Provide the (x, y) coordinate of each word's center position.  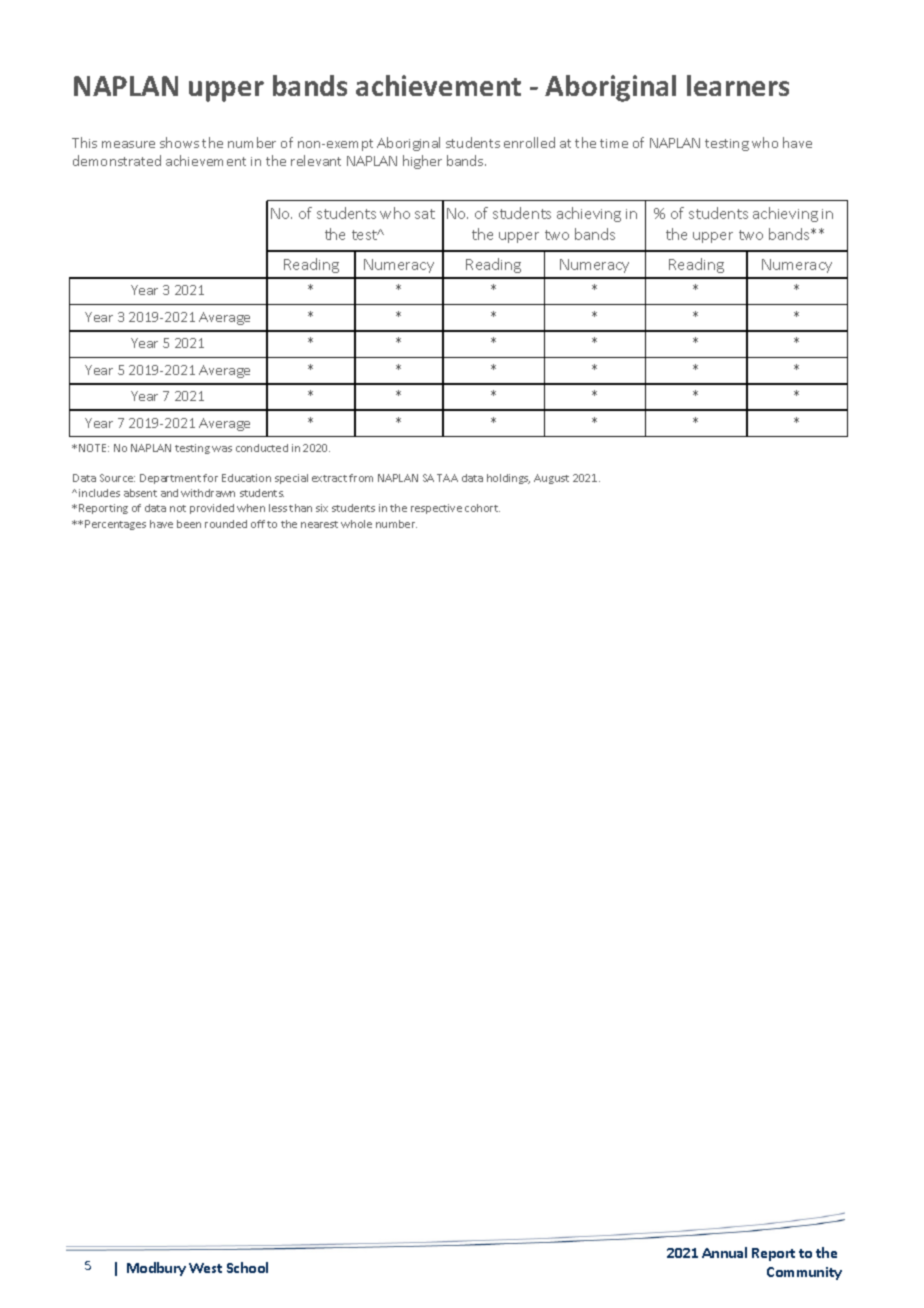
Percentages (115, 525)
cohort (482, 508)
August (551, 479)
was (222, 449)
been (189, 524)
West (205, 1268)
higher (422, 162)
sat (425, 214)
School (247, 1267)
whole (356, 524)
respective (436, 509)
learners (738, 85)
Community (804, 1273)
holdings (508, 479)
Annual (724, 1252)
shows (179, 142)
